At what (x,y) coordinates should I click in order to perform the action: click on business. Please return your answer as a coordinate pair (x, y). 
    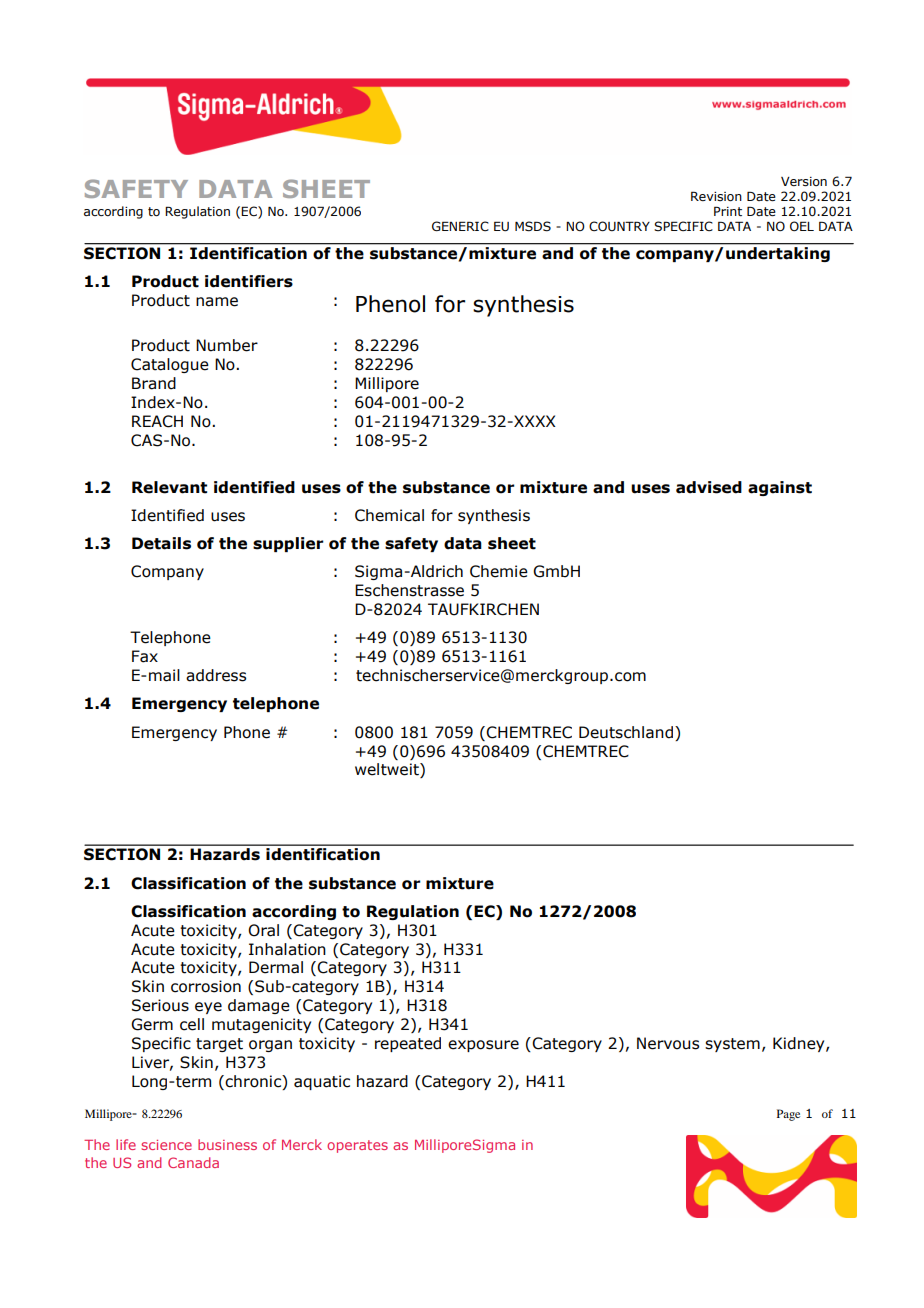
    Looking at the image, I should click on (227, 1144).
